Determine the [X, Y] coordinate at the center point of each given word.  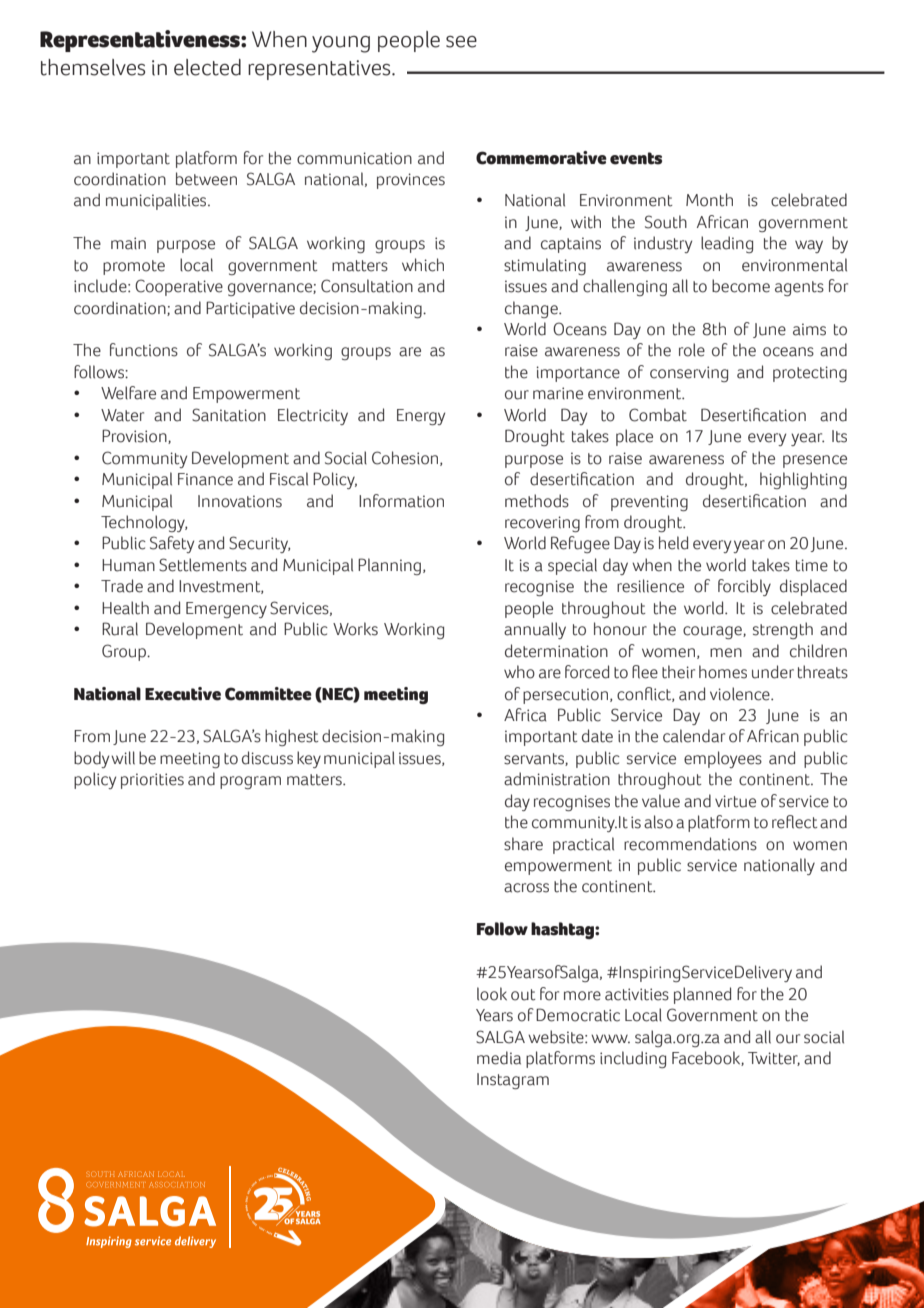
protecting [810, 374]
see [461, 42]
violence [741, 694]
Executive [183, 694]
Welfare [128, 393]
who [519, 672]
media [499, 1058]
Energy [421, 417]
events [636, 158]
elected [207, 67]
